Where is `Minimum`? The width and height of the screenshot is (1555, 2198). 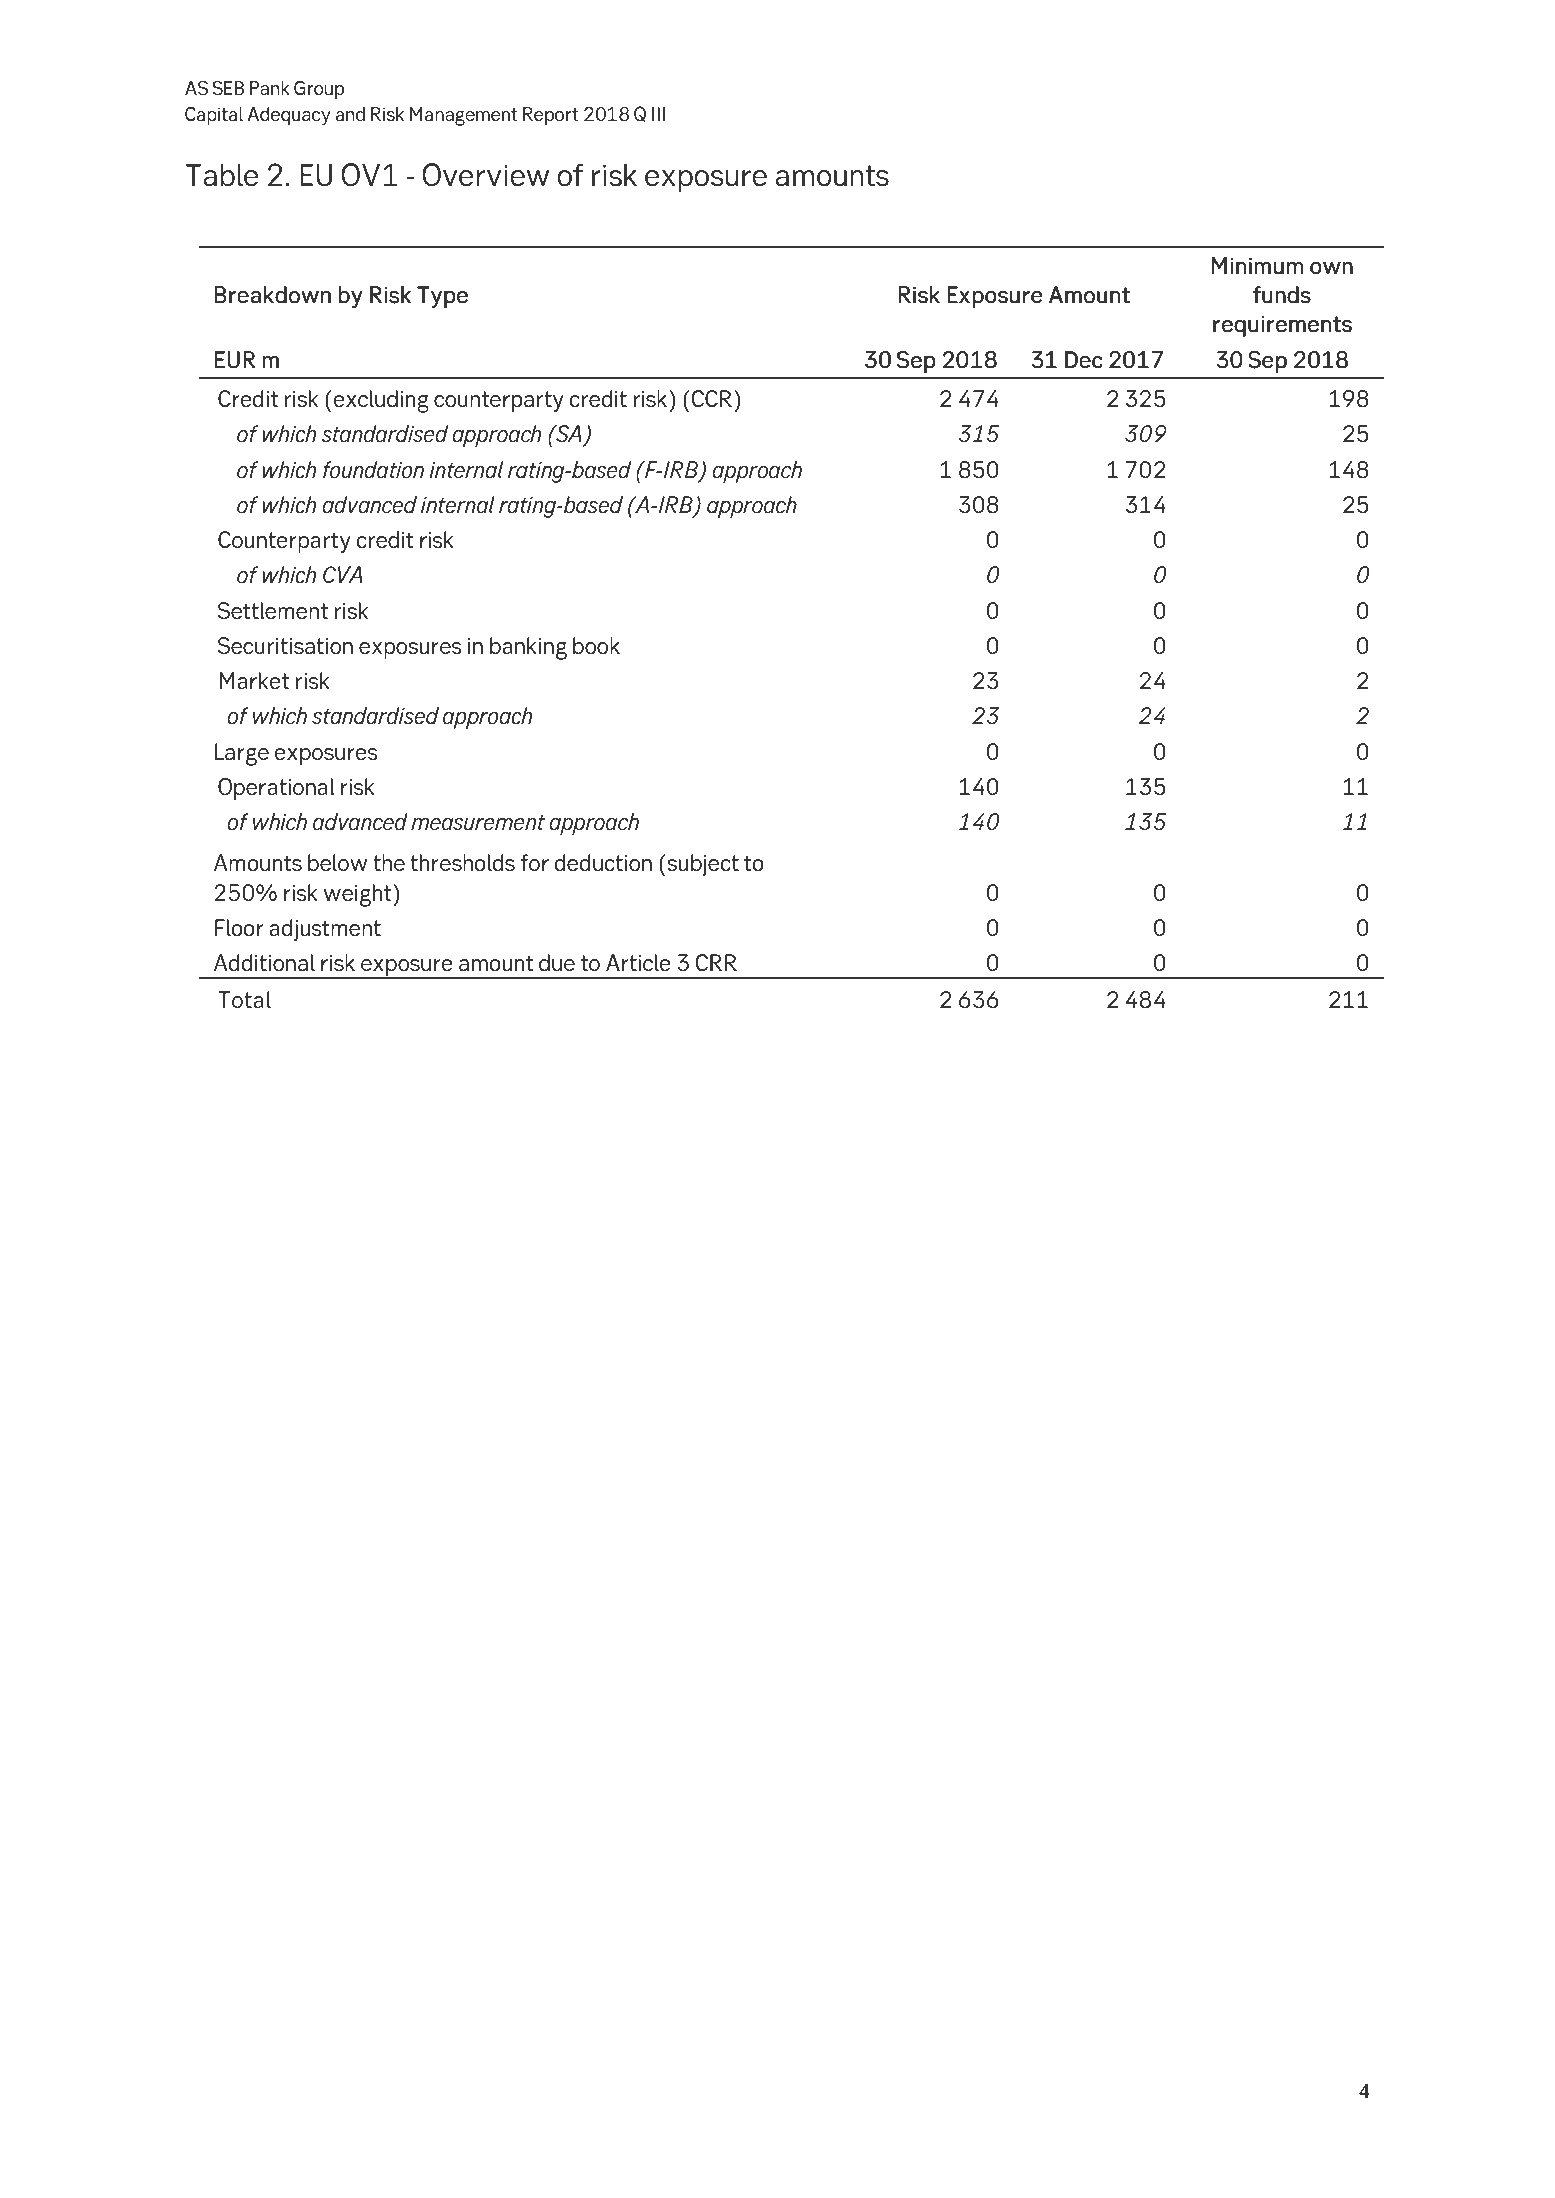 Minimum is located at coordinates (1257, 265).
